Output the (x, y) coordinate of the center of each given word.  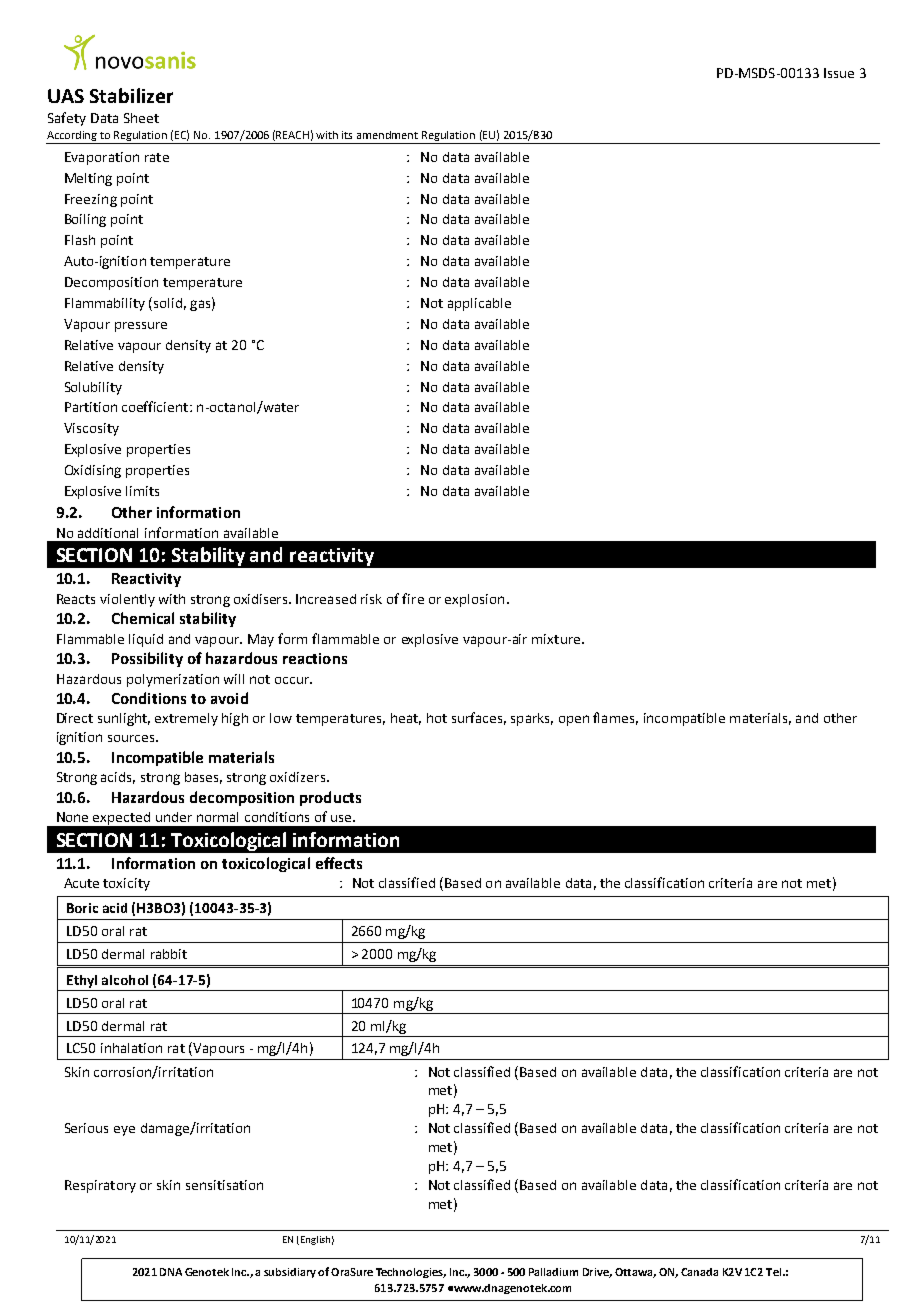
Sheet (141, 118)
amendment (387, 135)
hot (437, 718)
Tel (775, 1272)
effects (339, 863)
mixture (557, 639)
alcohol (125, 980)
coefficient (156, 406)
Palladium (553, 1272)
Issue (839, 73)
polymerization (173, 680)
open (574, 720)
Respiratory (100, 1186)
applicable (479, 304)
